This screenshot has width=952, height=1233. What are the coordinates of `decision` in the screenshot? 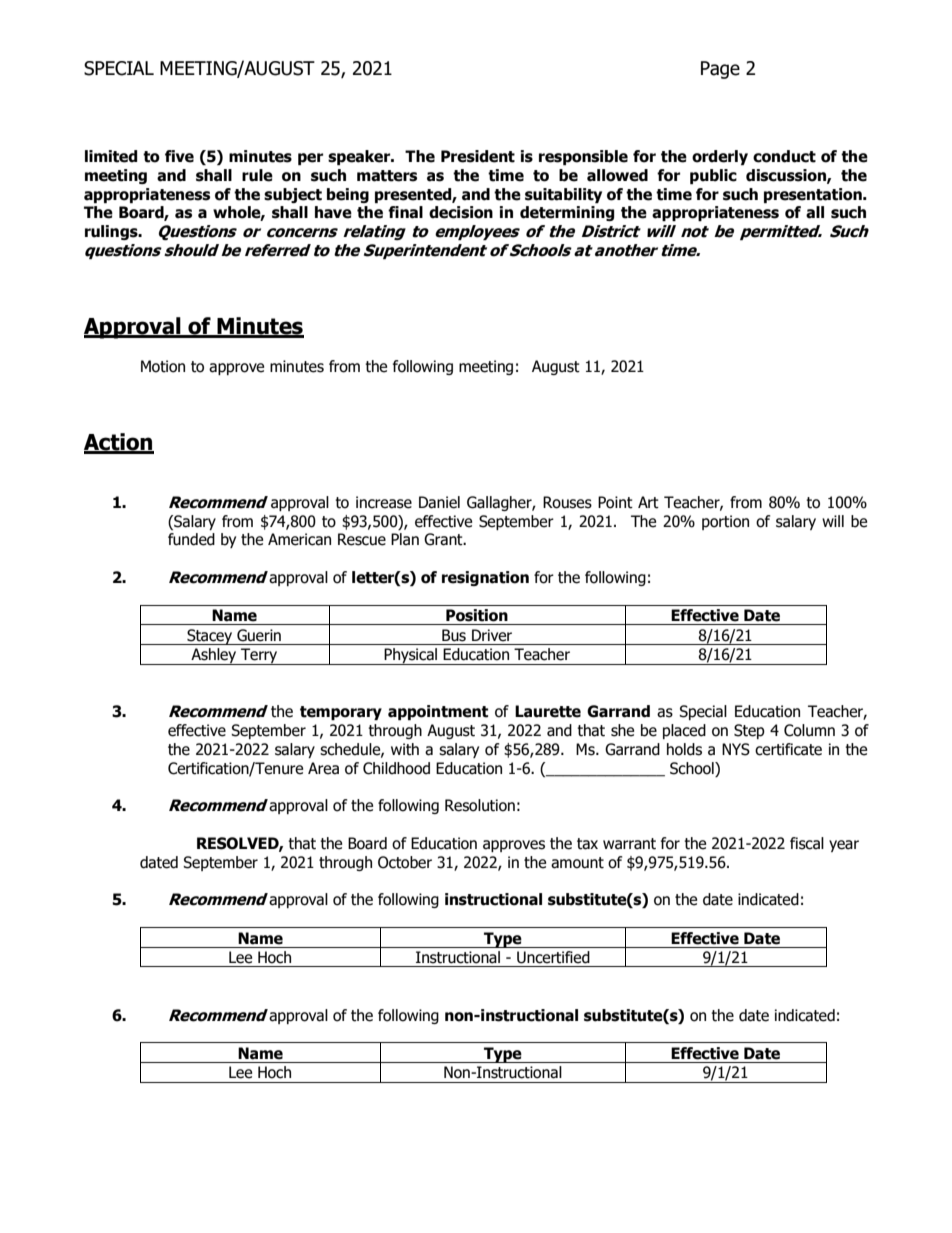 It's located at (461, 212).
